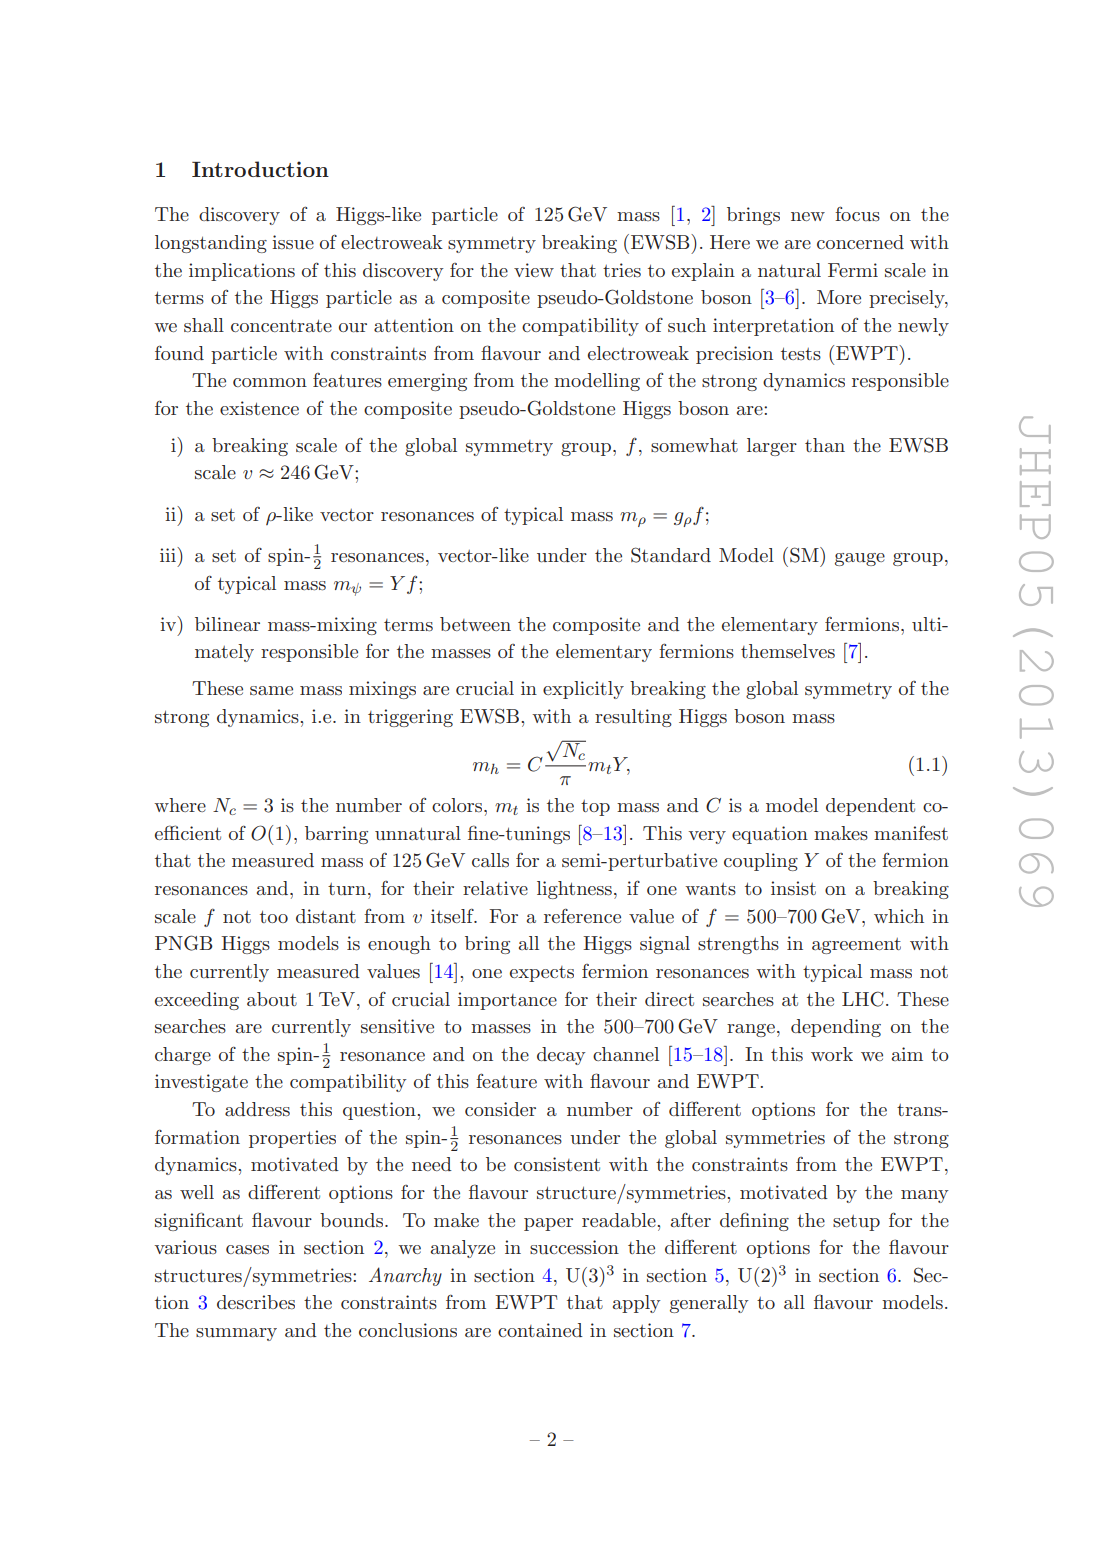  Describe the element at coordinates (534, 270) in the image. I see `view` at that location.
